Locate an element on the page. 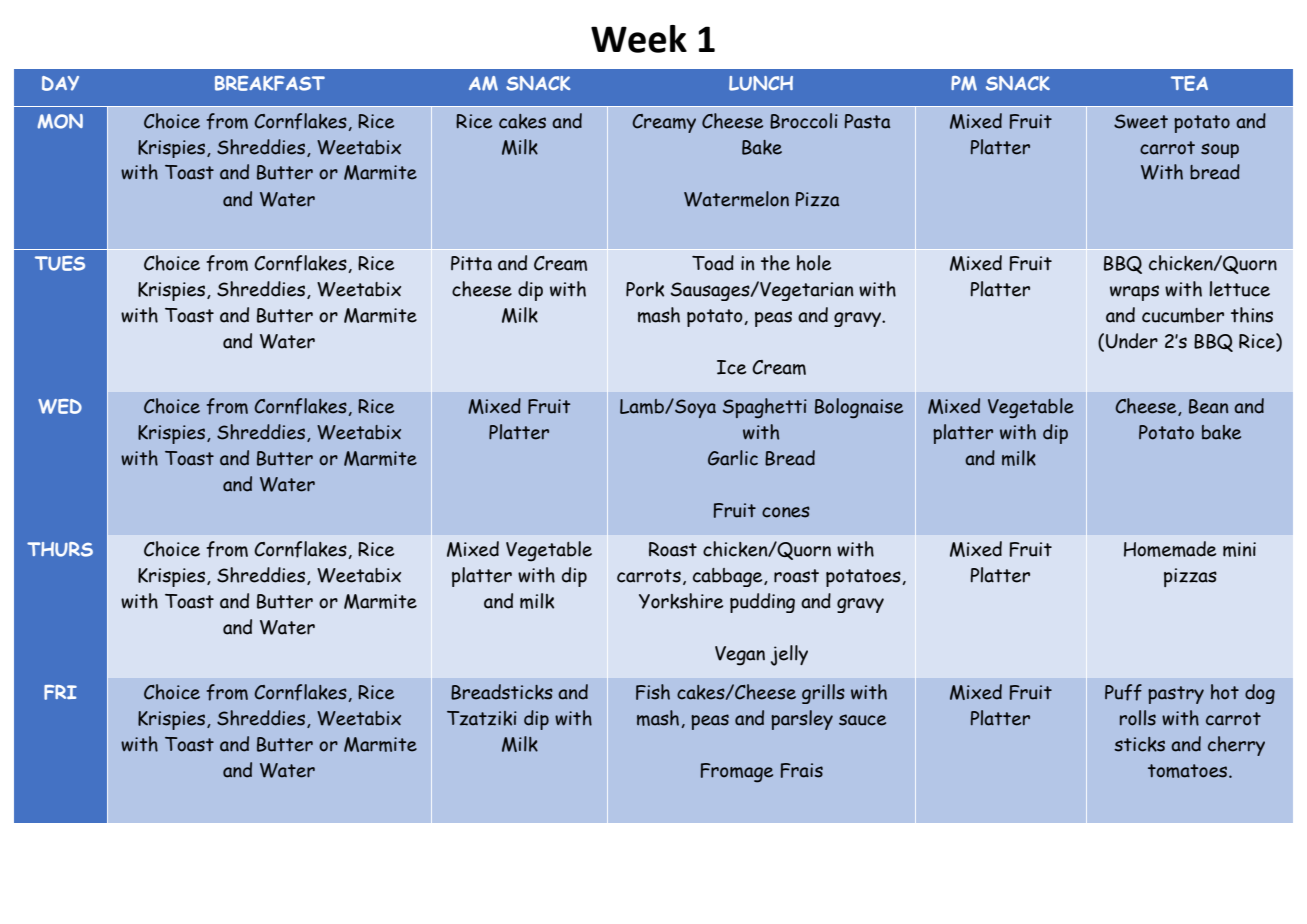  BREAKFAST is located at coordinates (270, 83).
